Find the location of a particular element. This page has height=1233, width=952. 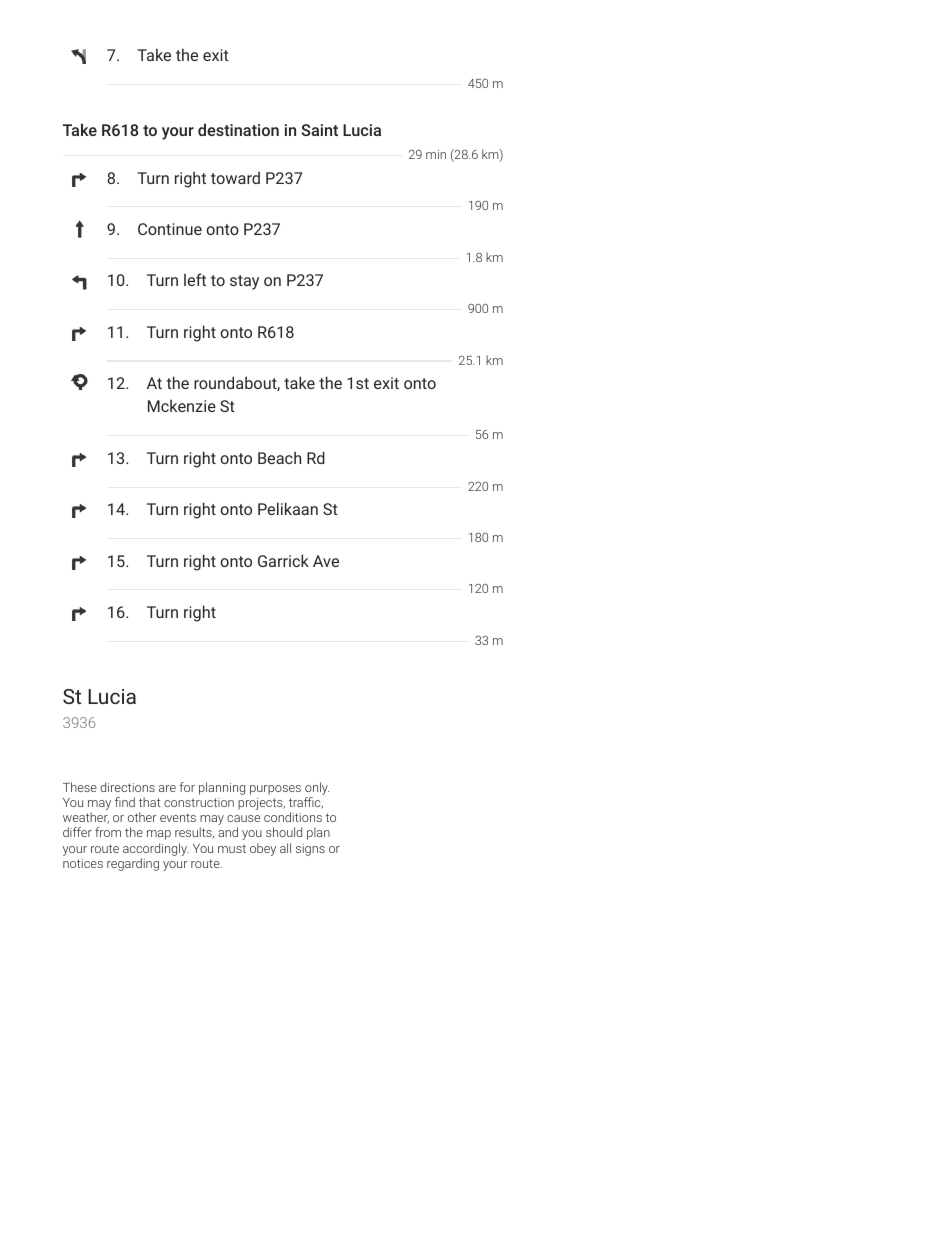

Continue is located at coordinates (170, 229).
